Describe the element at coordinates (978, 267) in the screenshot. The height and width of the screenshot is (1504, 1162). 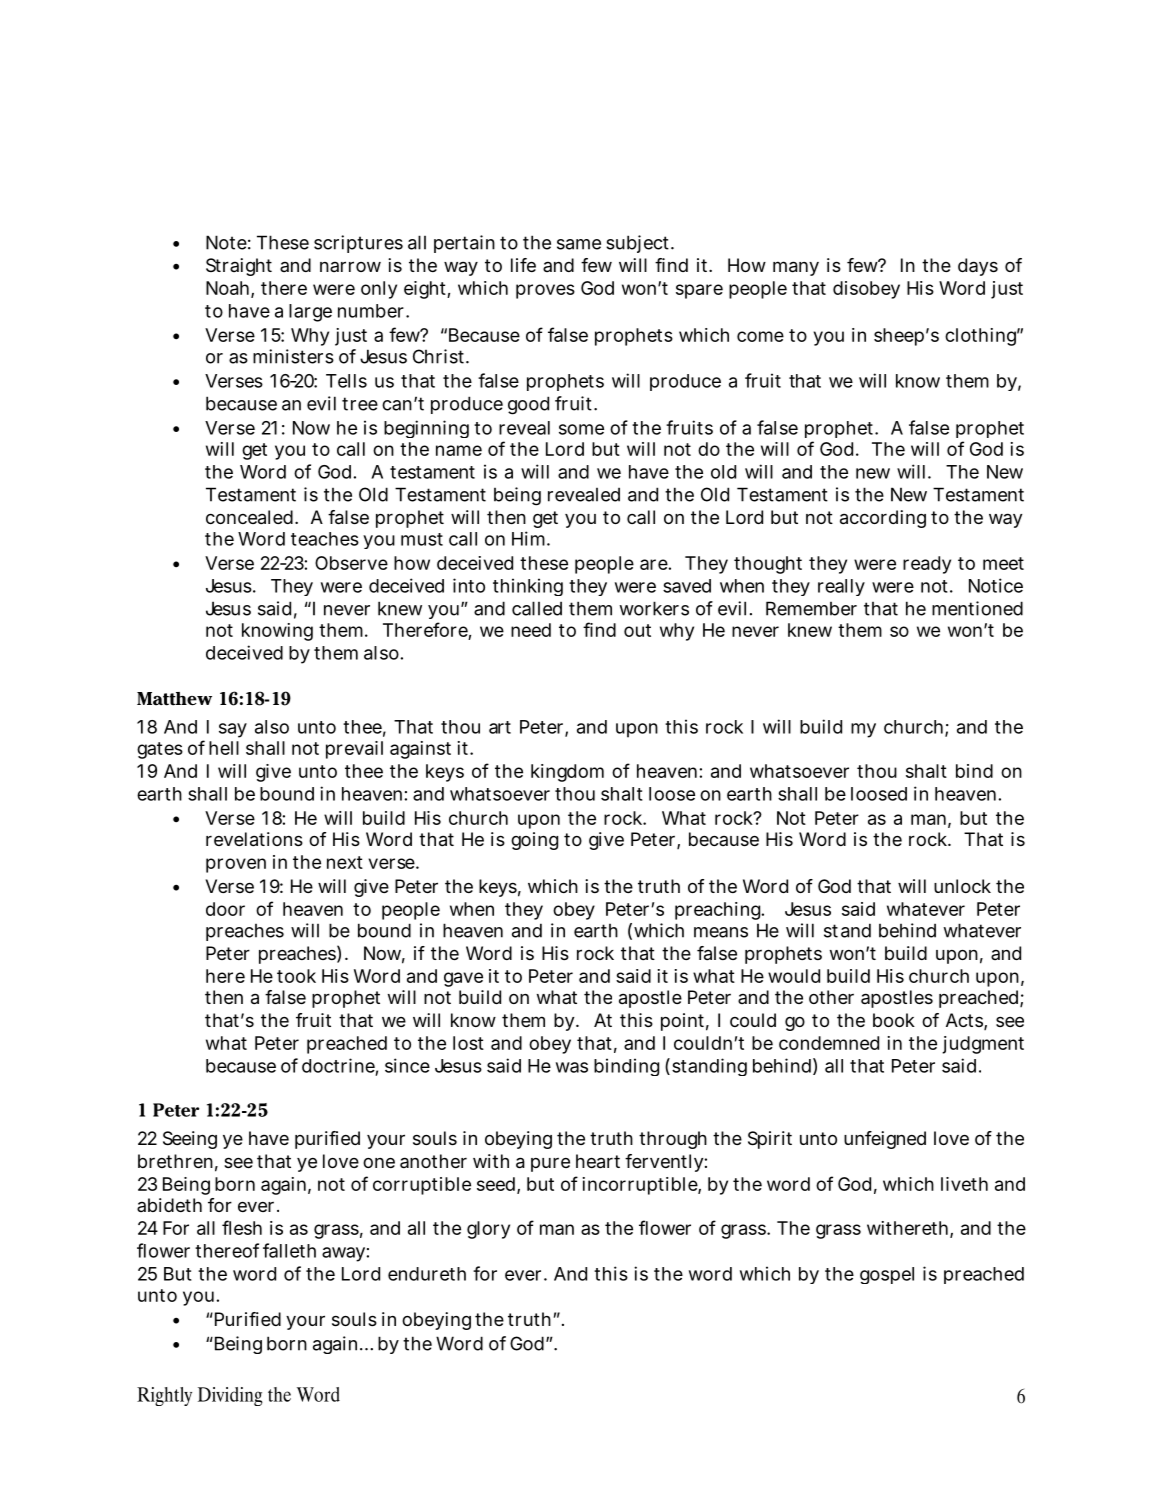
I see `days` at that location.
